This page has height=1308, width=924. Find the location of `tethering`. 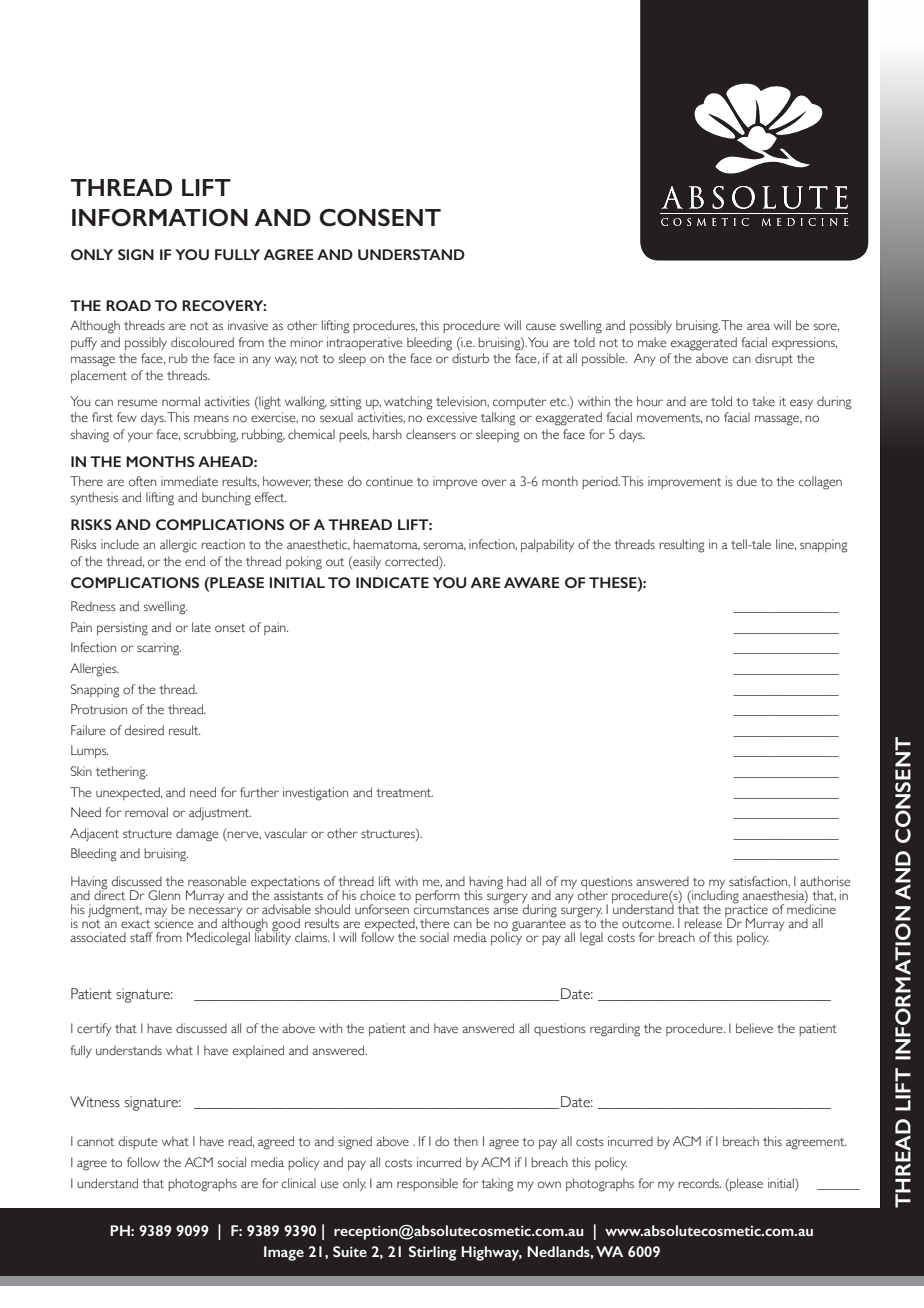

tethering is located at coordinates (121, 773).
